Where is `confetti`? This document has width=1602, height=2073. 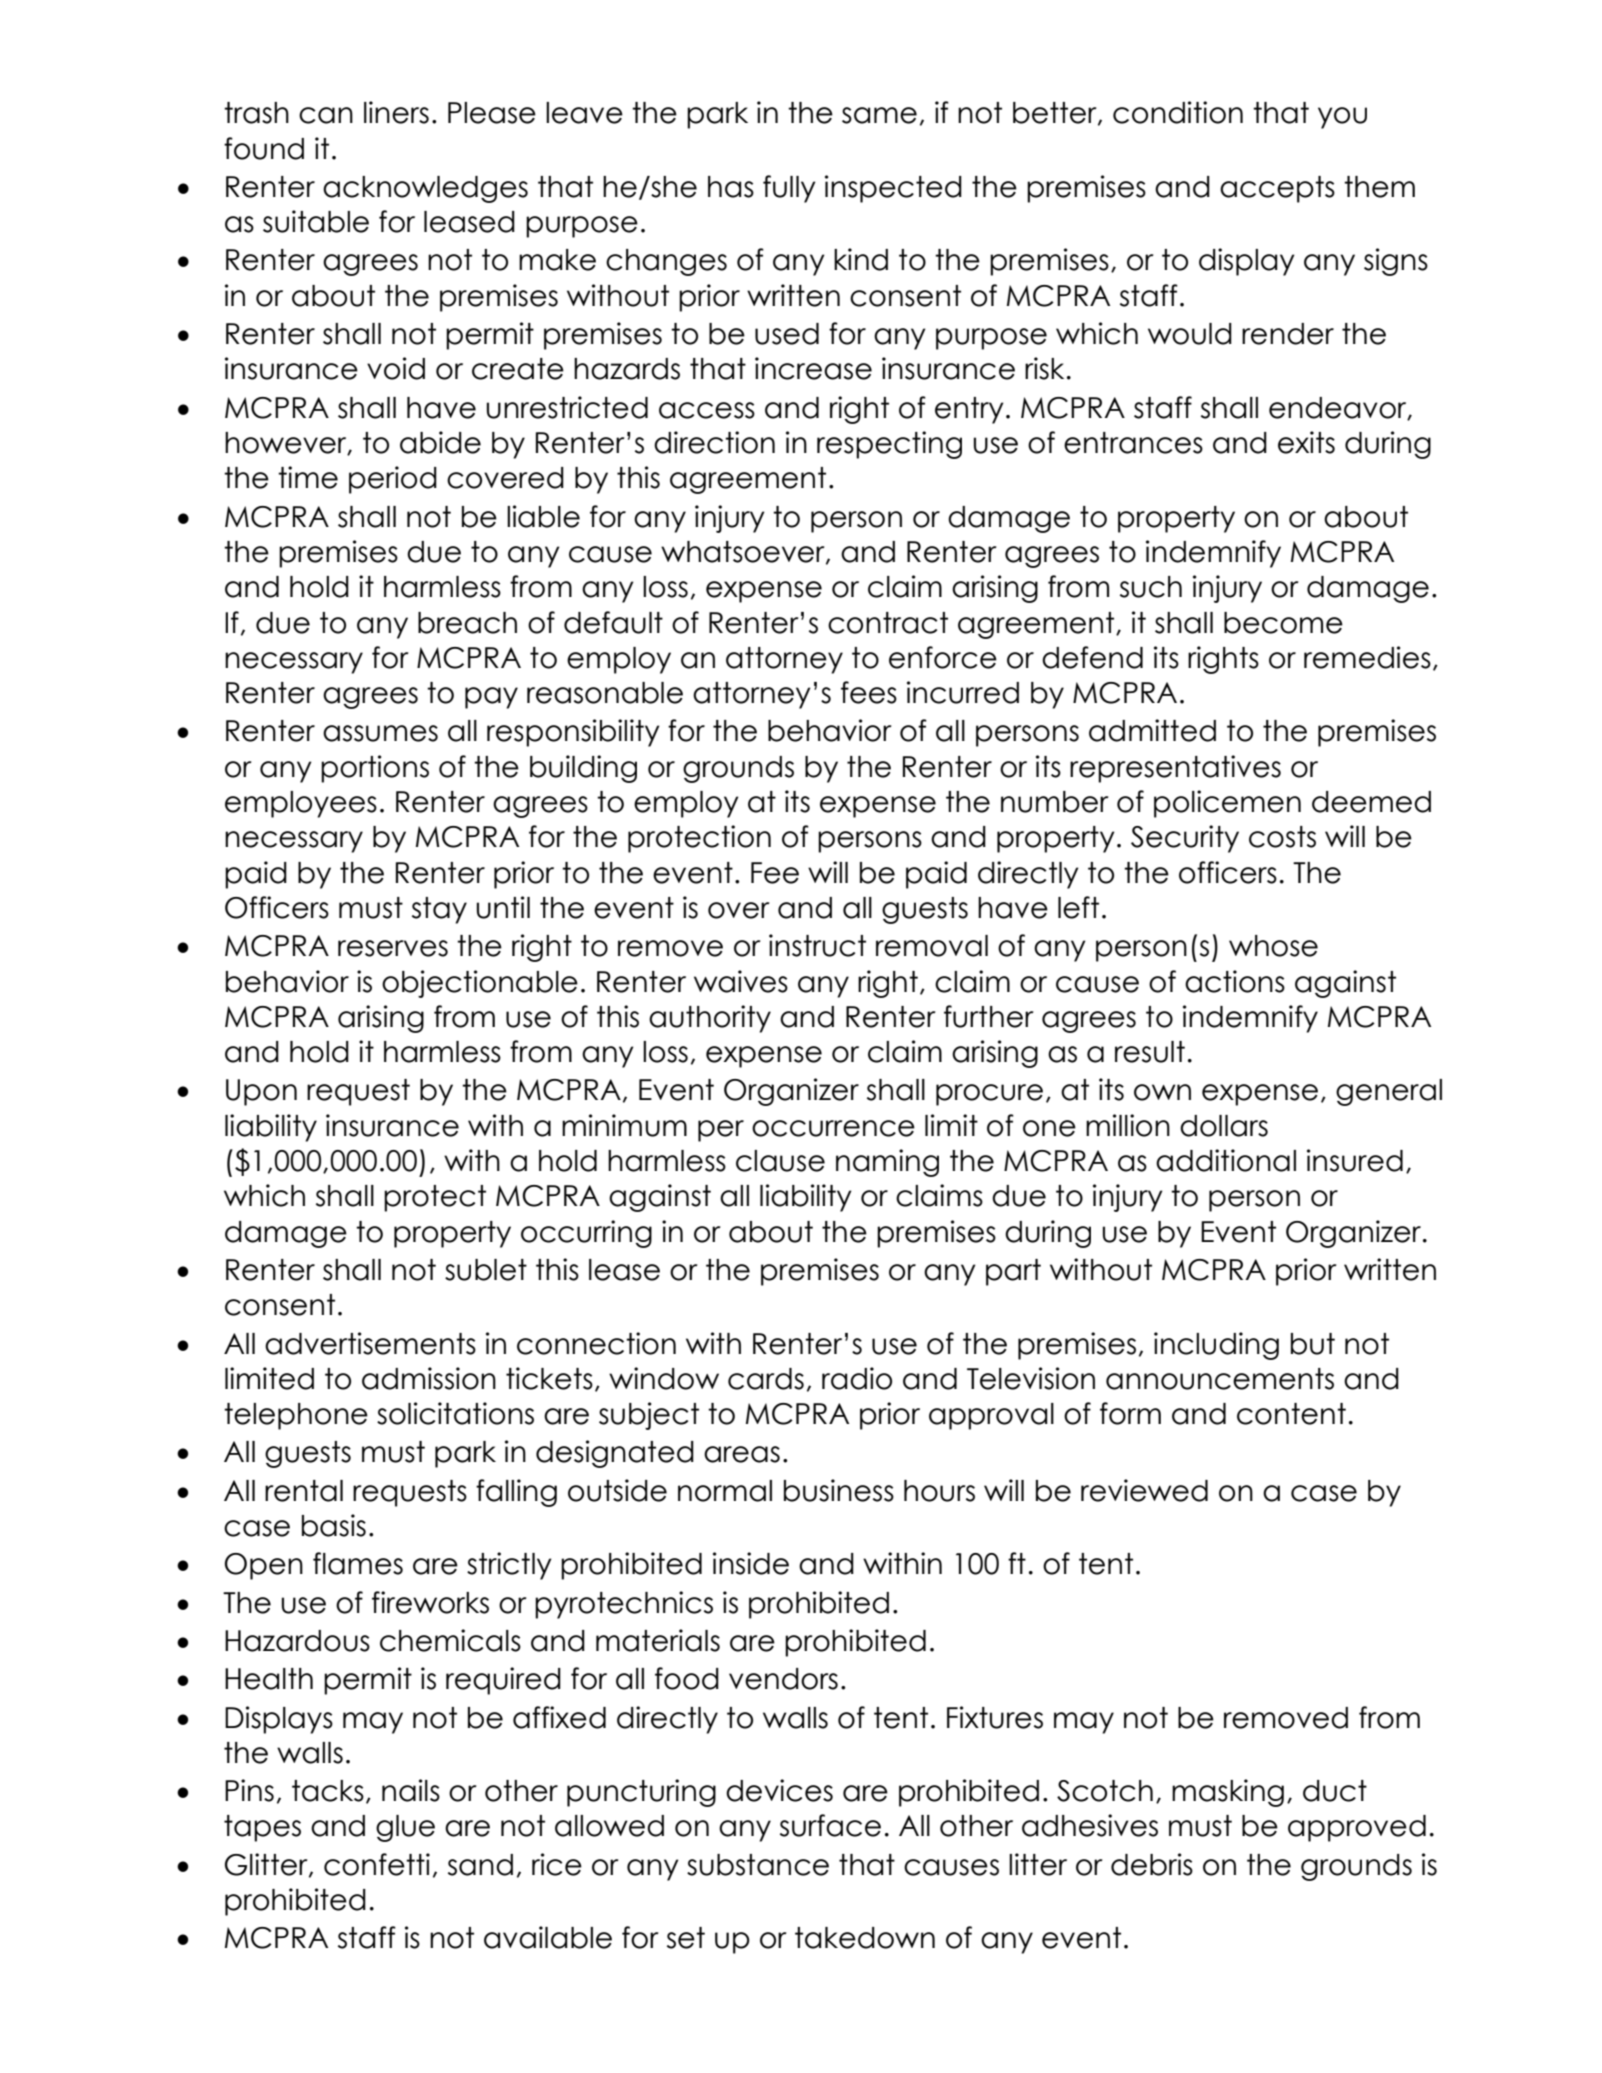
confetti is located at coordinates (377, 1864).
